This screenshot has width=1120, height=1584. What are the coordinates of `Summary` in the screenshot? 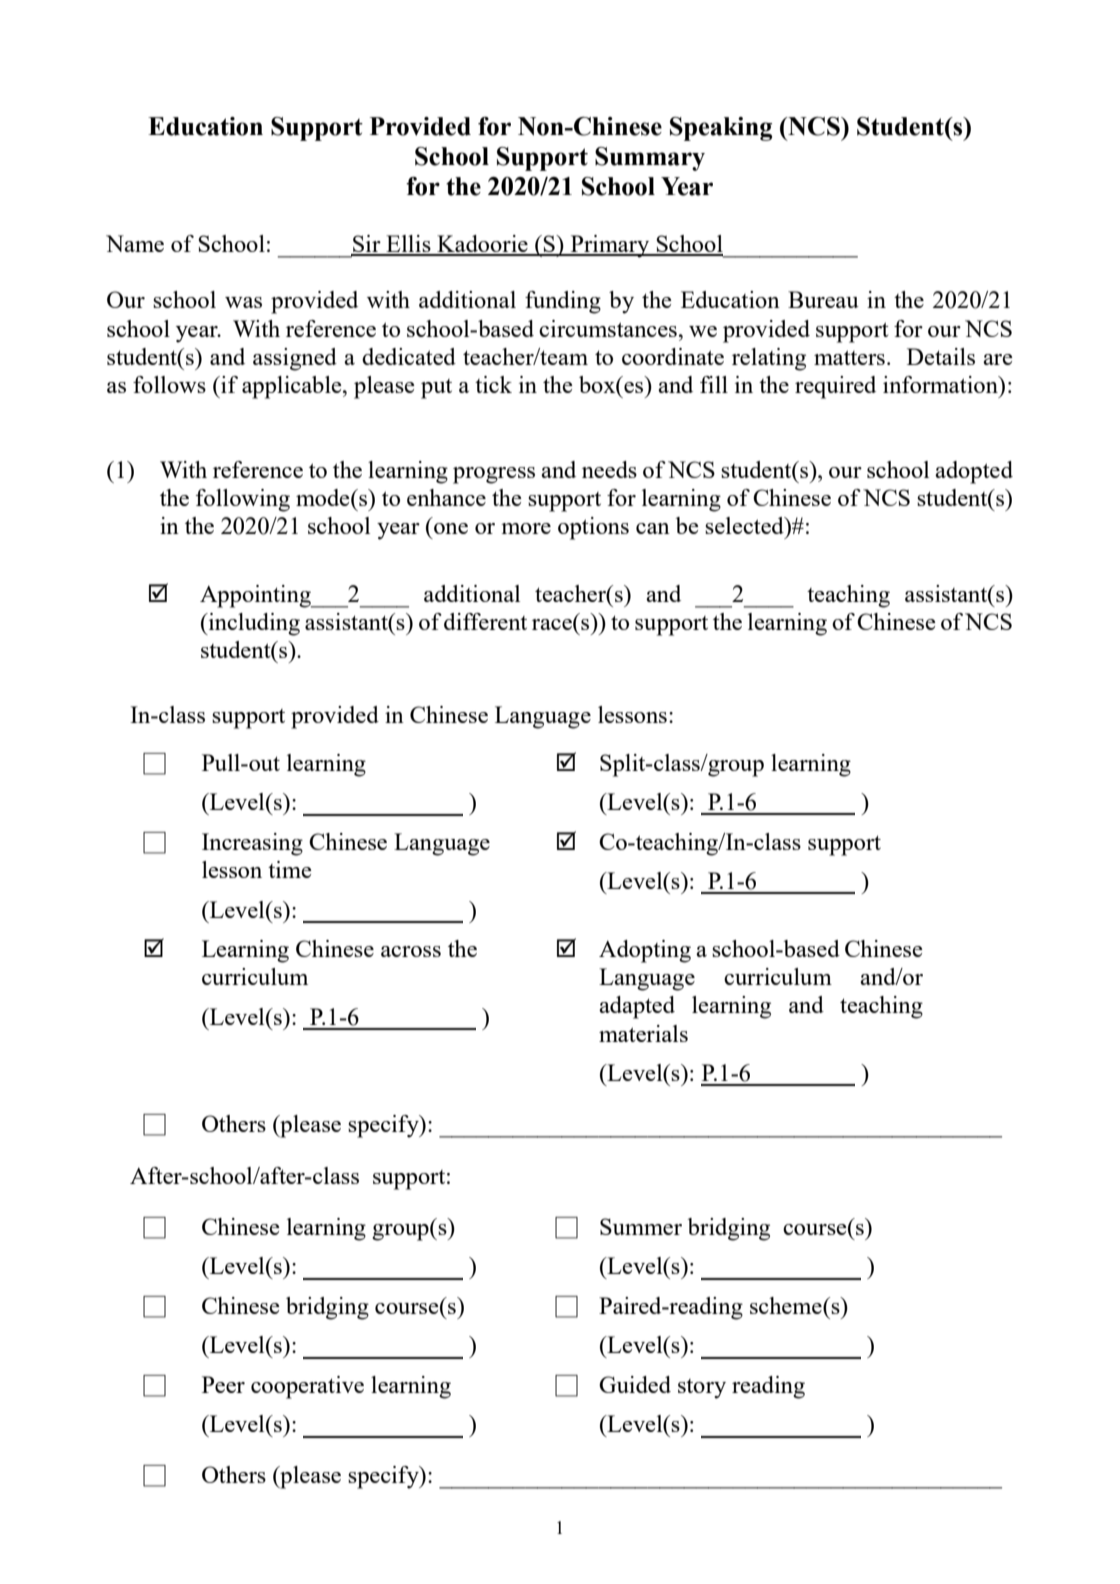 It's located at (650, 159).
